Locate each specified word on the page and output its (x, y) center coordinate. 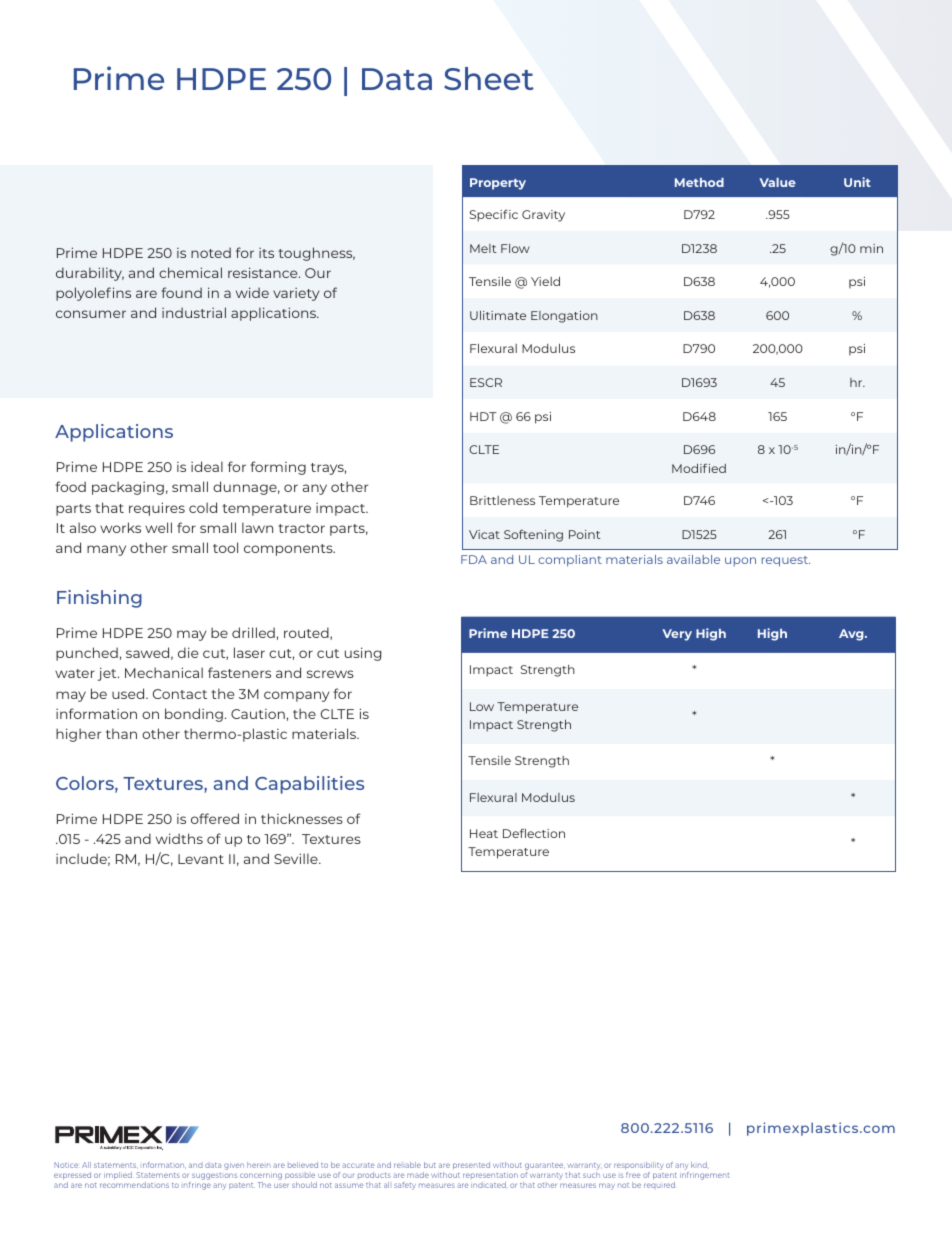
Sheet (489, 78)
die (188, 652)
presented (471, 1165)
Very (677, 635)
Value (777, 182)
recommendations (134, 1185)
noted (211, 252)
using (363, 654)
